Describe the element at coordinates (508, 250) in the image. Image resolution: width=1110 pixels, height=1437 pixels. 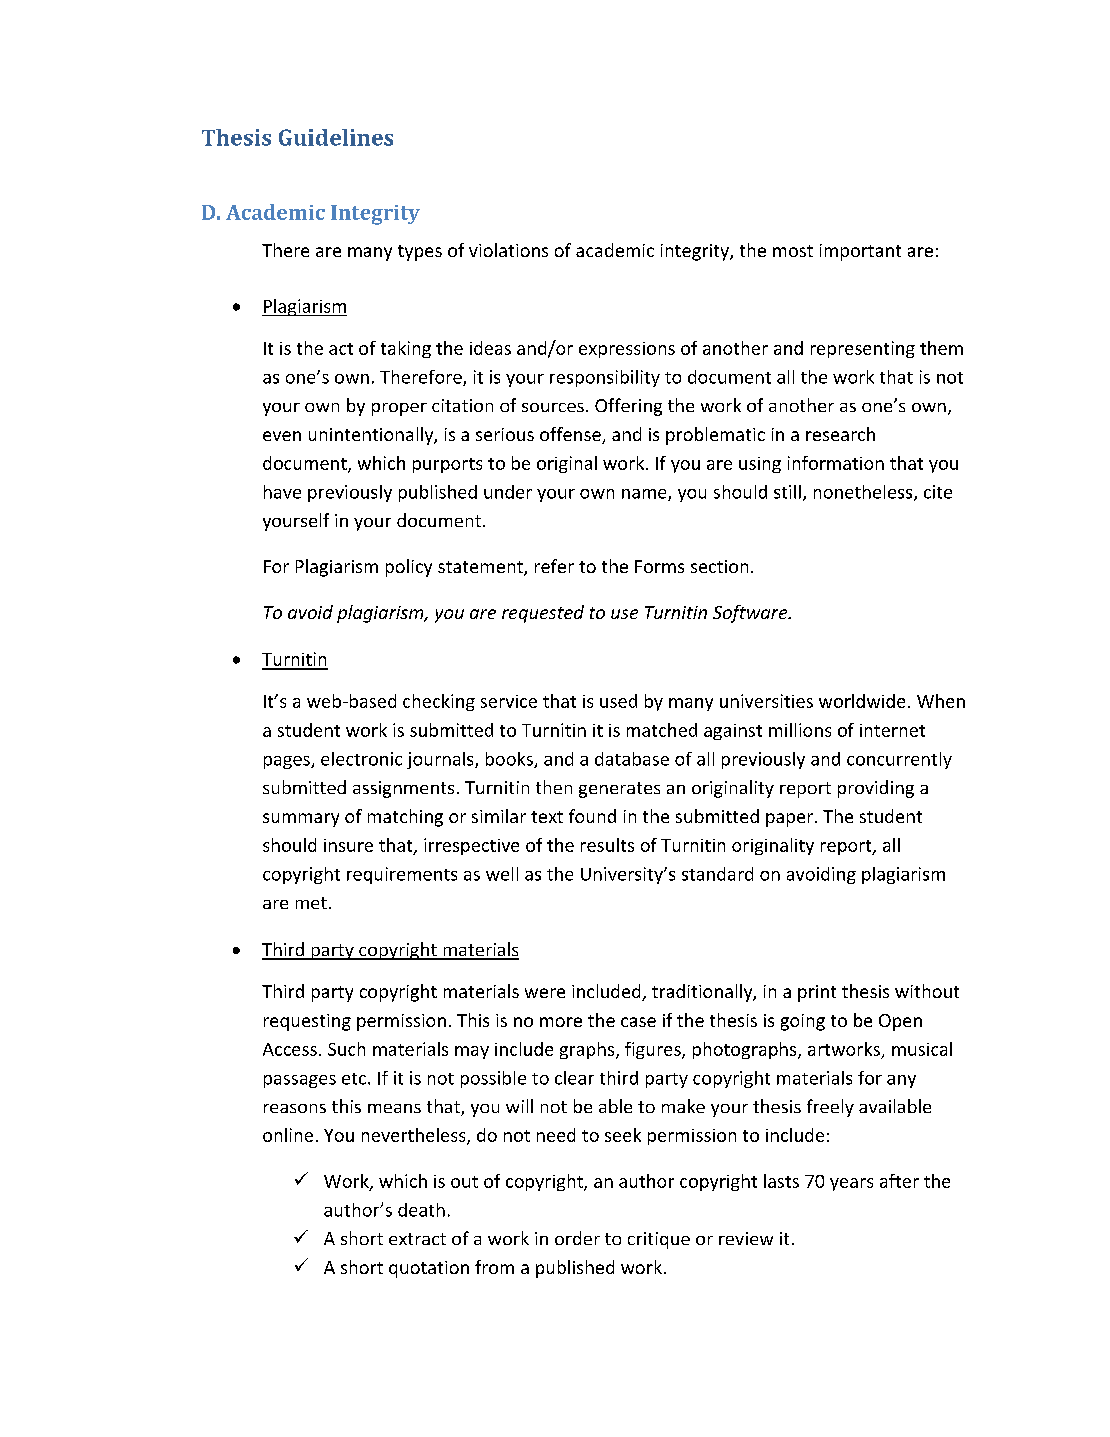
I see `violations` at that location.
